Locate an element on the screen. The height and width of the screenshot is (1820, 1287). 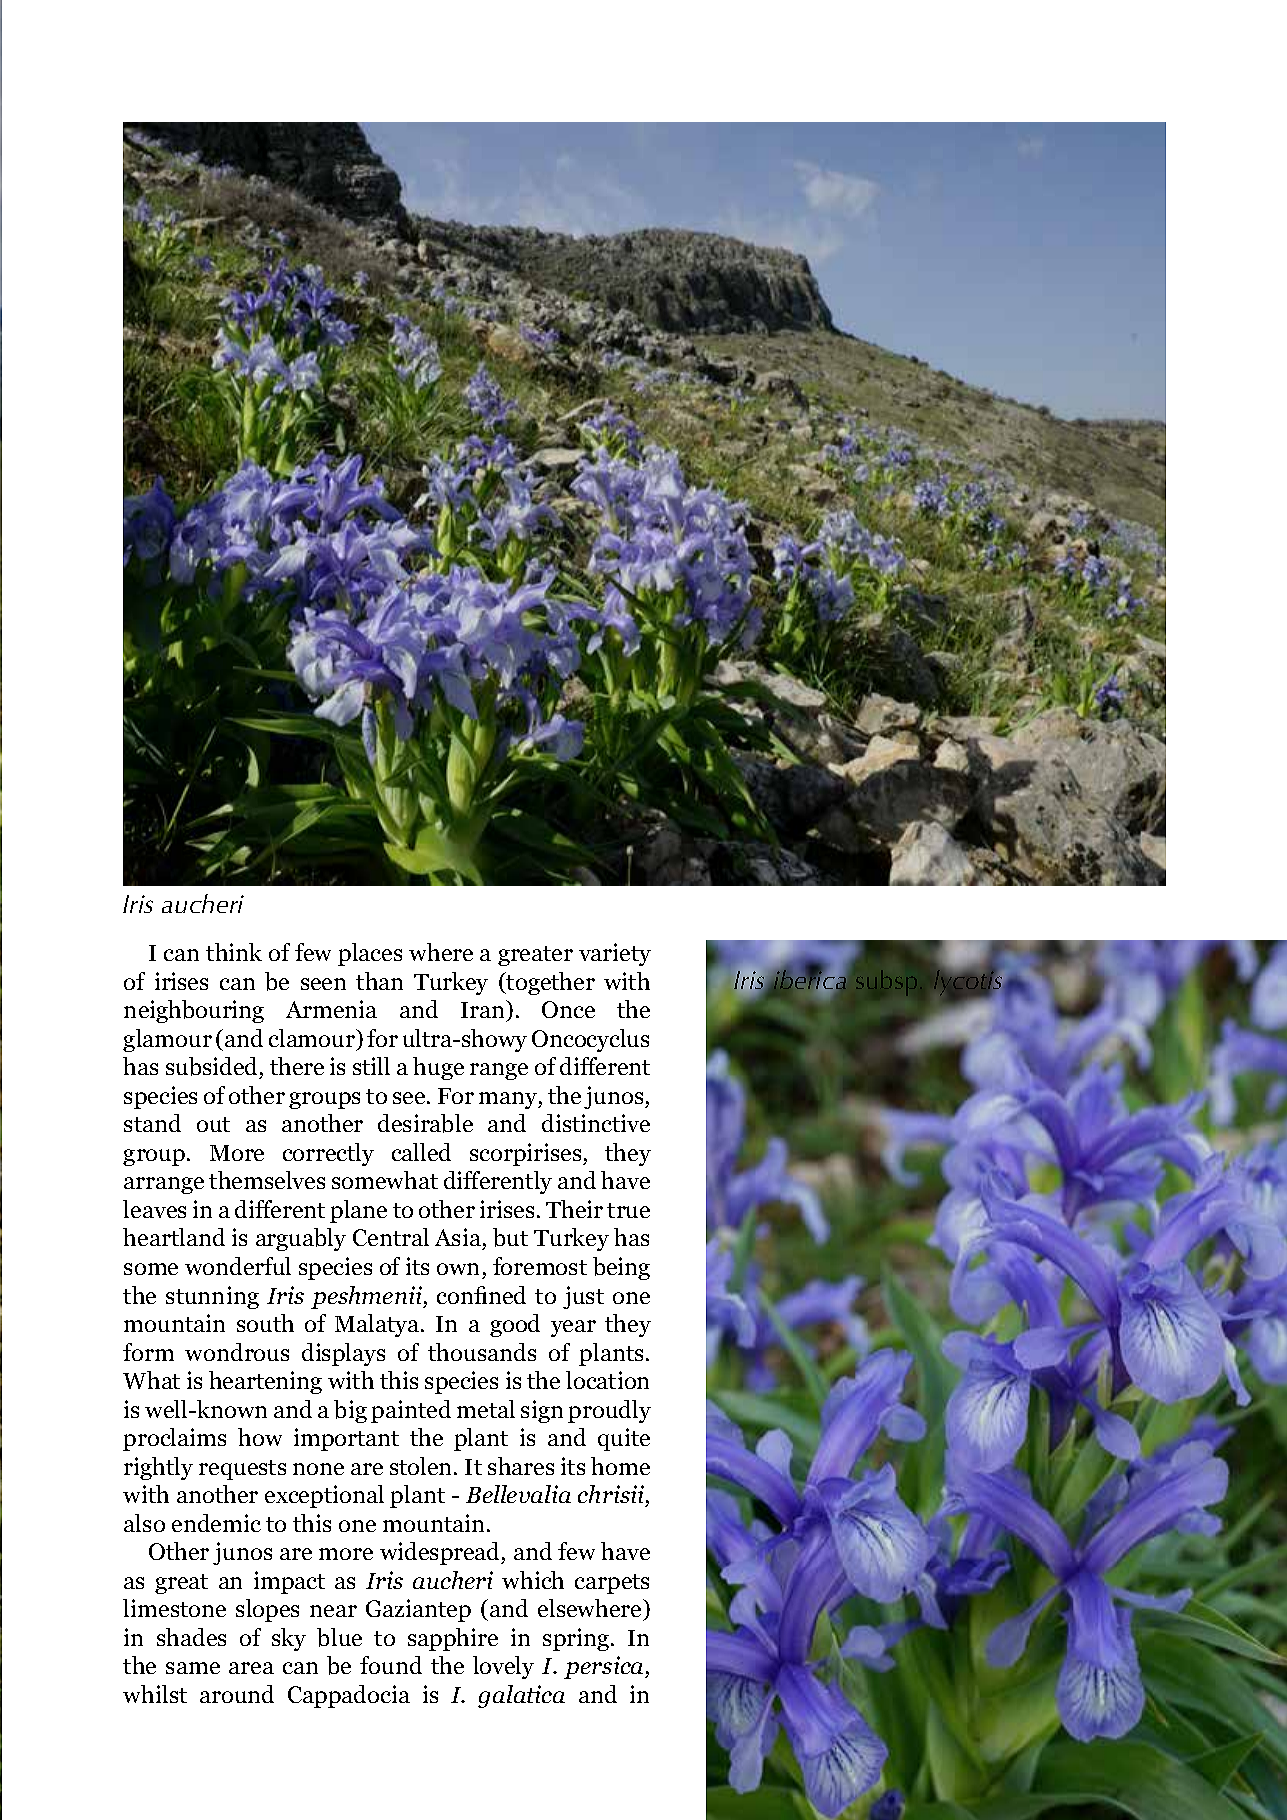
found is located at coordinates (391, 1665).
